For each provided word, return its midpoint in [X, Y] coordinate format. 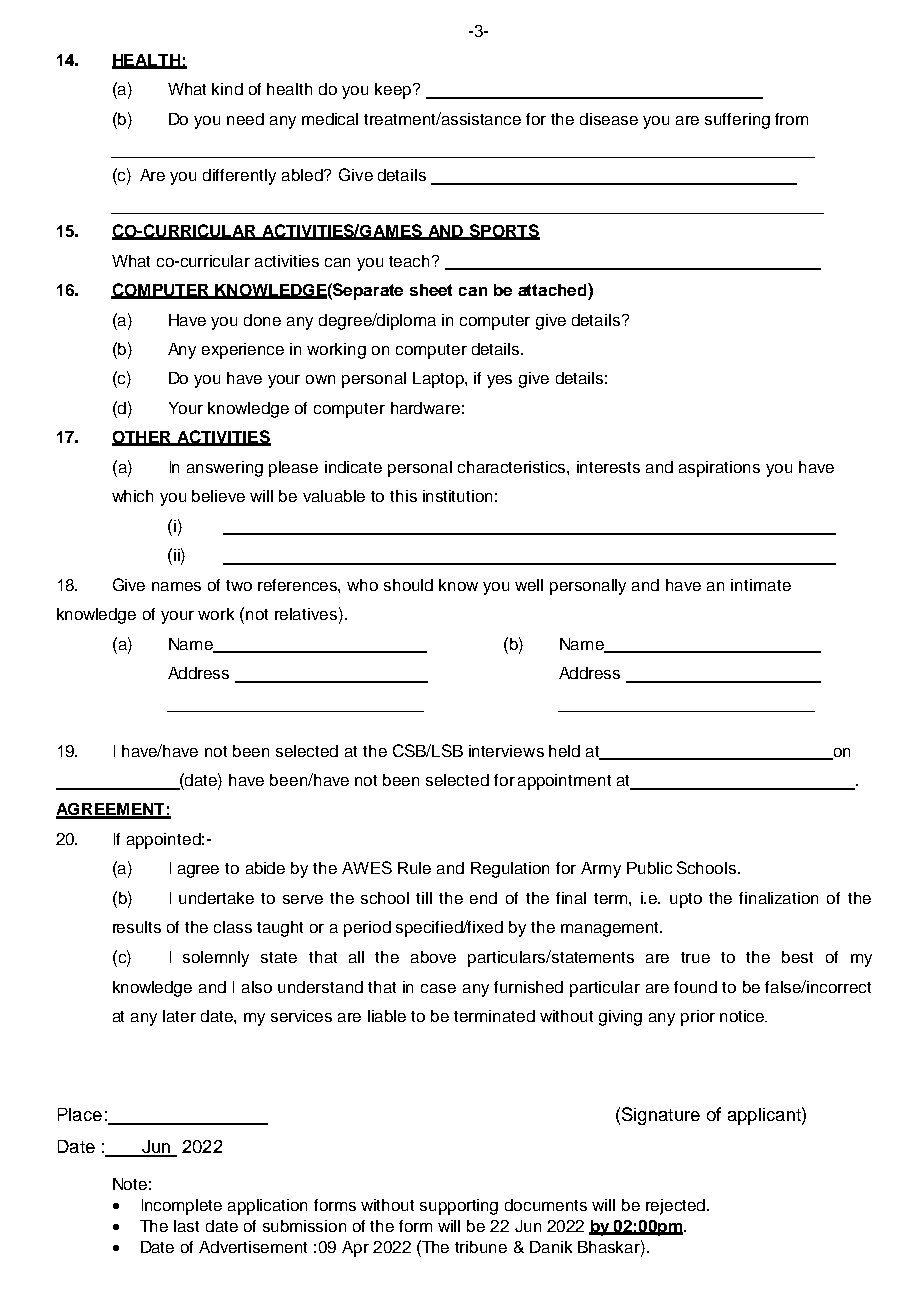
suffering [737, 121]
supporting [459, 1207]
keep [393, 91]
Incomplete [182, 1207]
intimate [761, 585]
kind [227, 89]
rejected [675, 1207]
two [239, 585]
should [408, 585]
